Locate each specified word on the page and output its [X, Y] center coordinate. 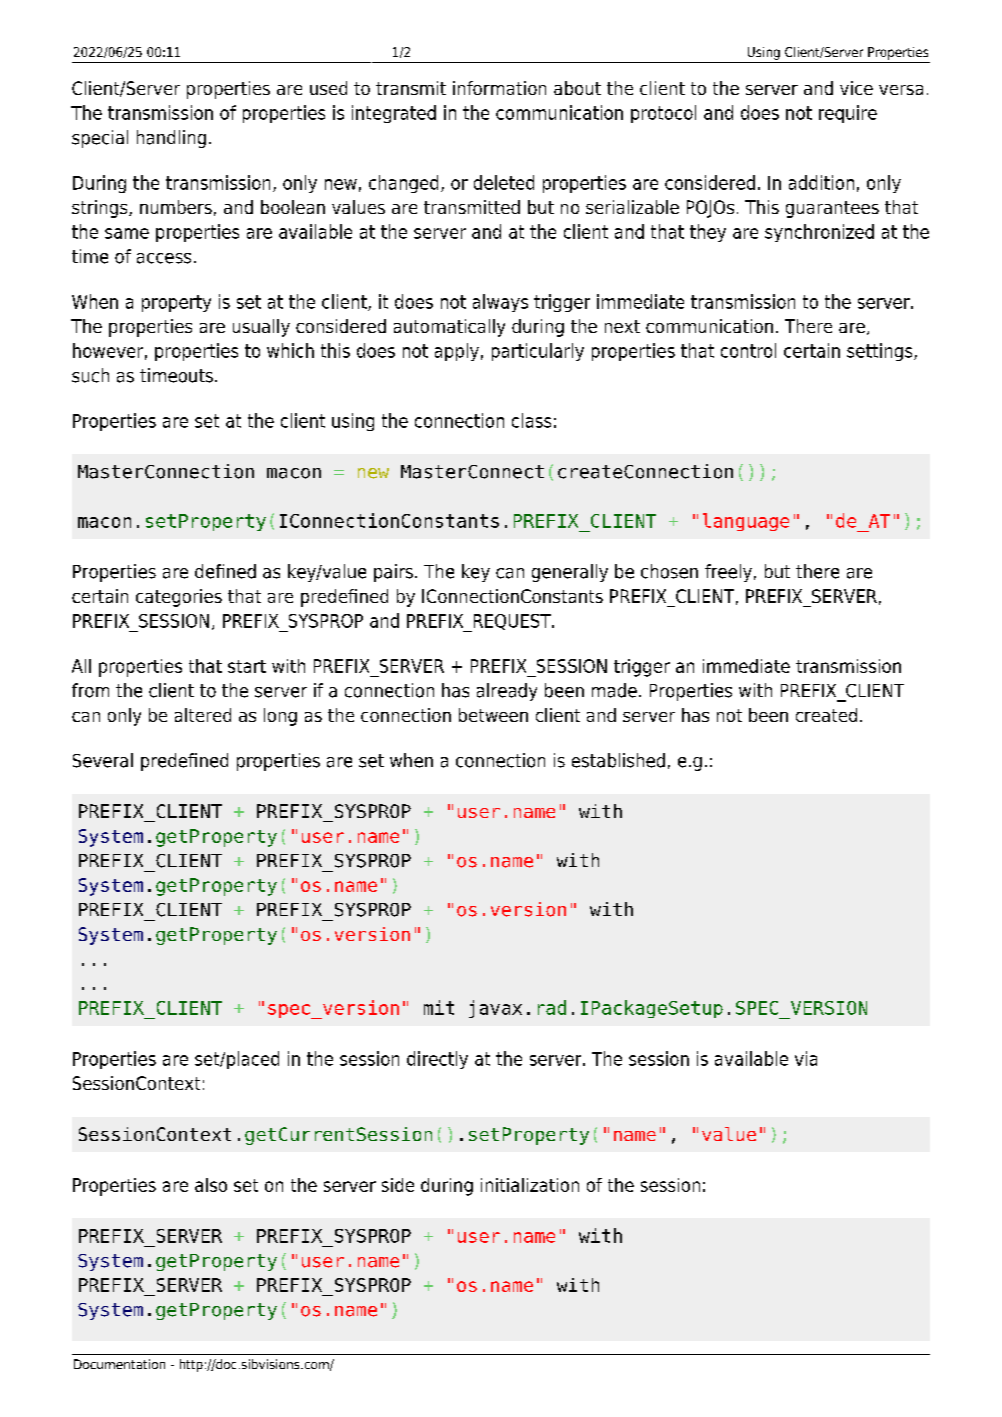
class [531, 420]
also [211, 1185]
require [848, 114]
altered [203, 715]
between [493, 715]
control [748, 350]
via [806, 1058]
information [499, 88]
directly [437, 1060]
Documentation [119, 1364]
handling [171, 139]
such [90, 375]
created [826, 715]
